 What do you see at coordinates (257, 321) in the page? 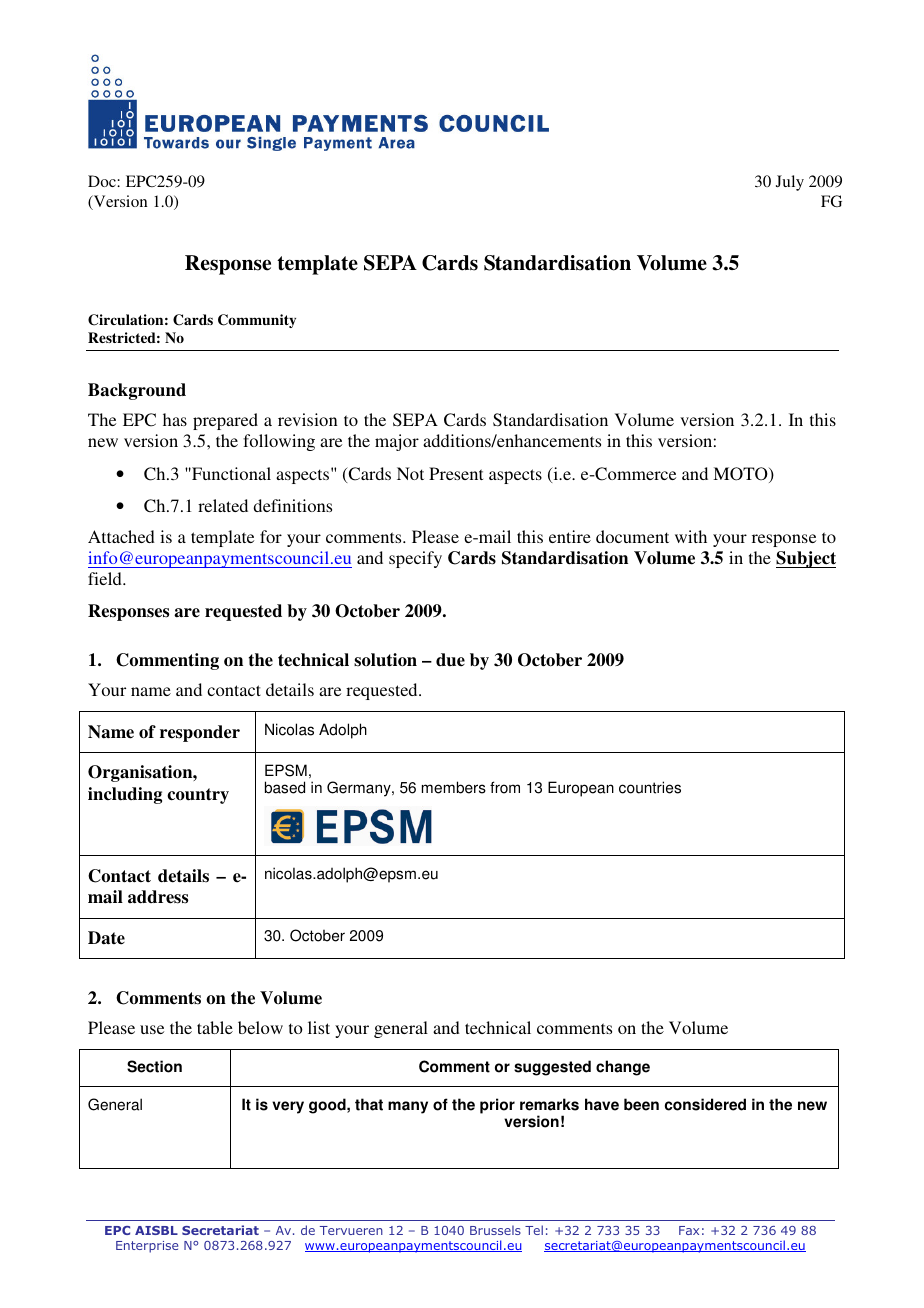
I see `Community` at bounding box center [257, 321].
